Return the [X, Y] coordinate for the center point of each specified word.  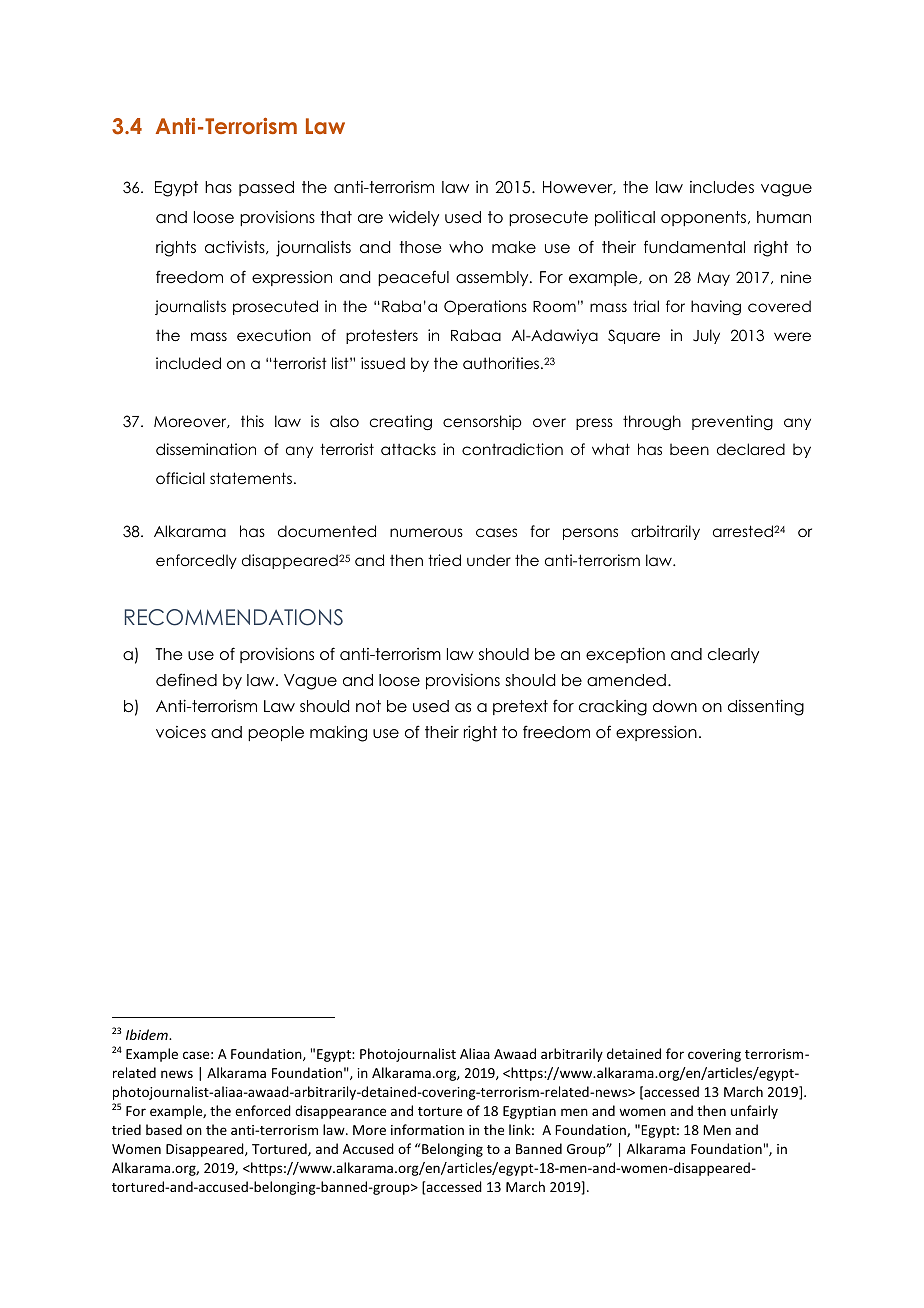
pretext [520, 707]
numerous [426, 532]
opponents [703, 218]
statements [251, 478]
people [276, 733]
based [164, 1129]
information [427, 1129]
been [689, 449]
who [466, 247]
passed [266, 188]
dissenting [766, 707]
